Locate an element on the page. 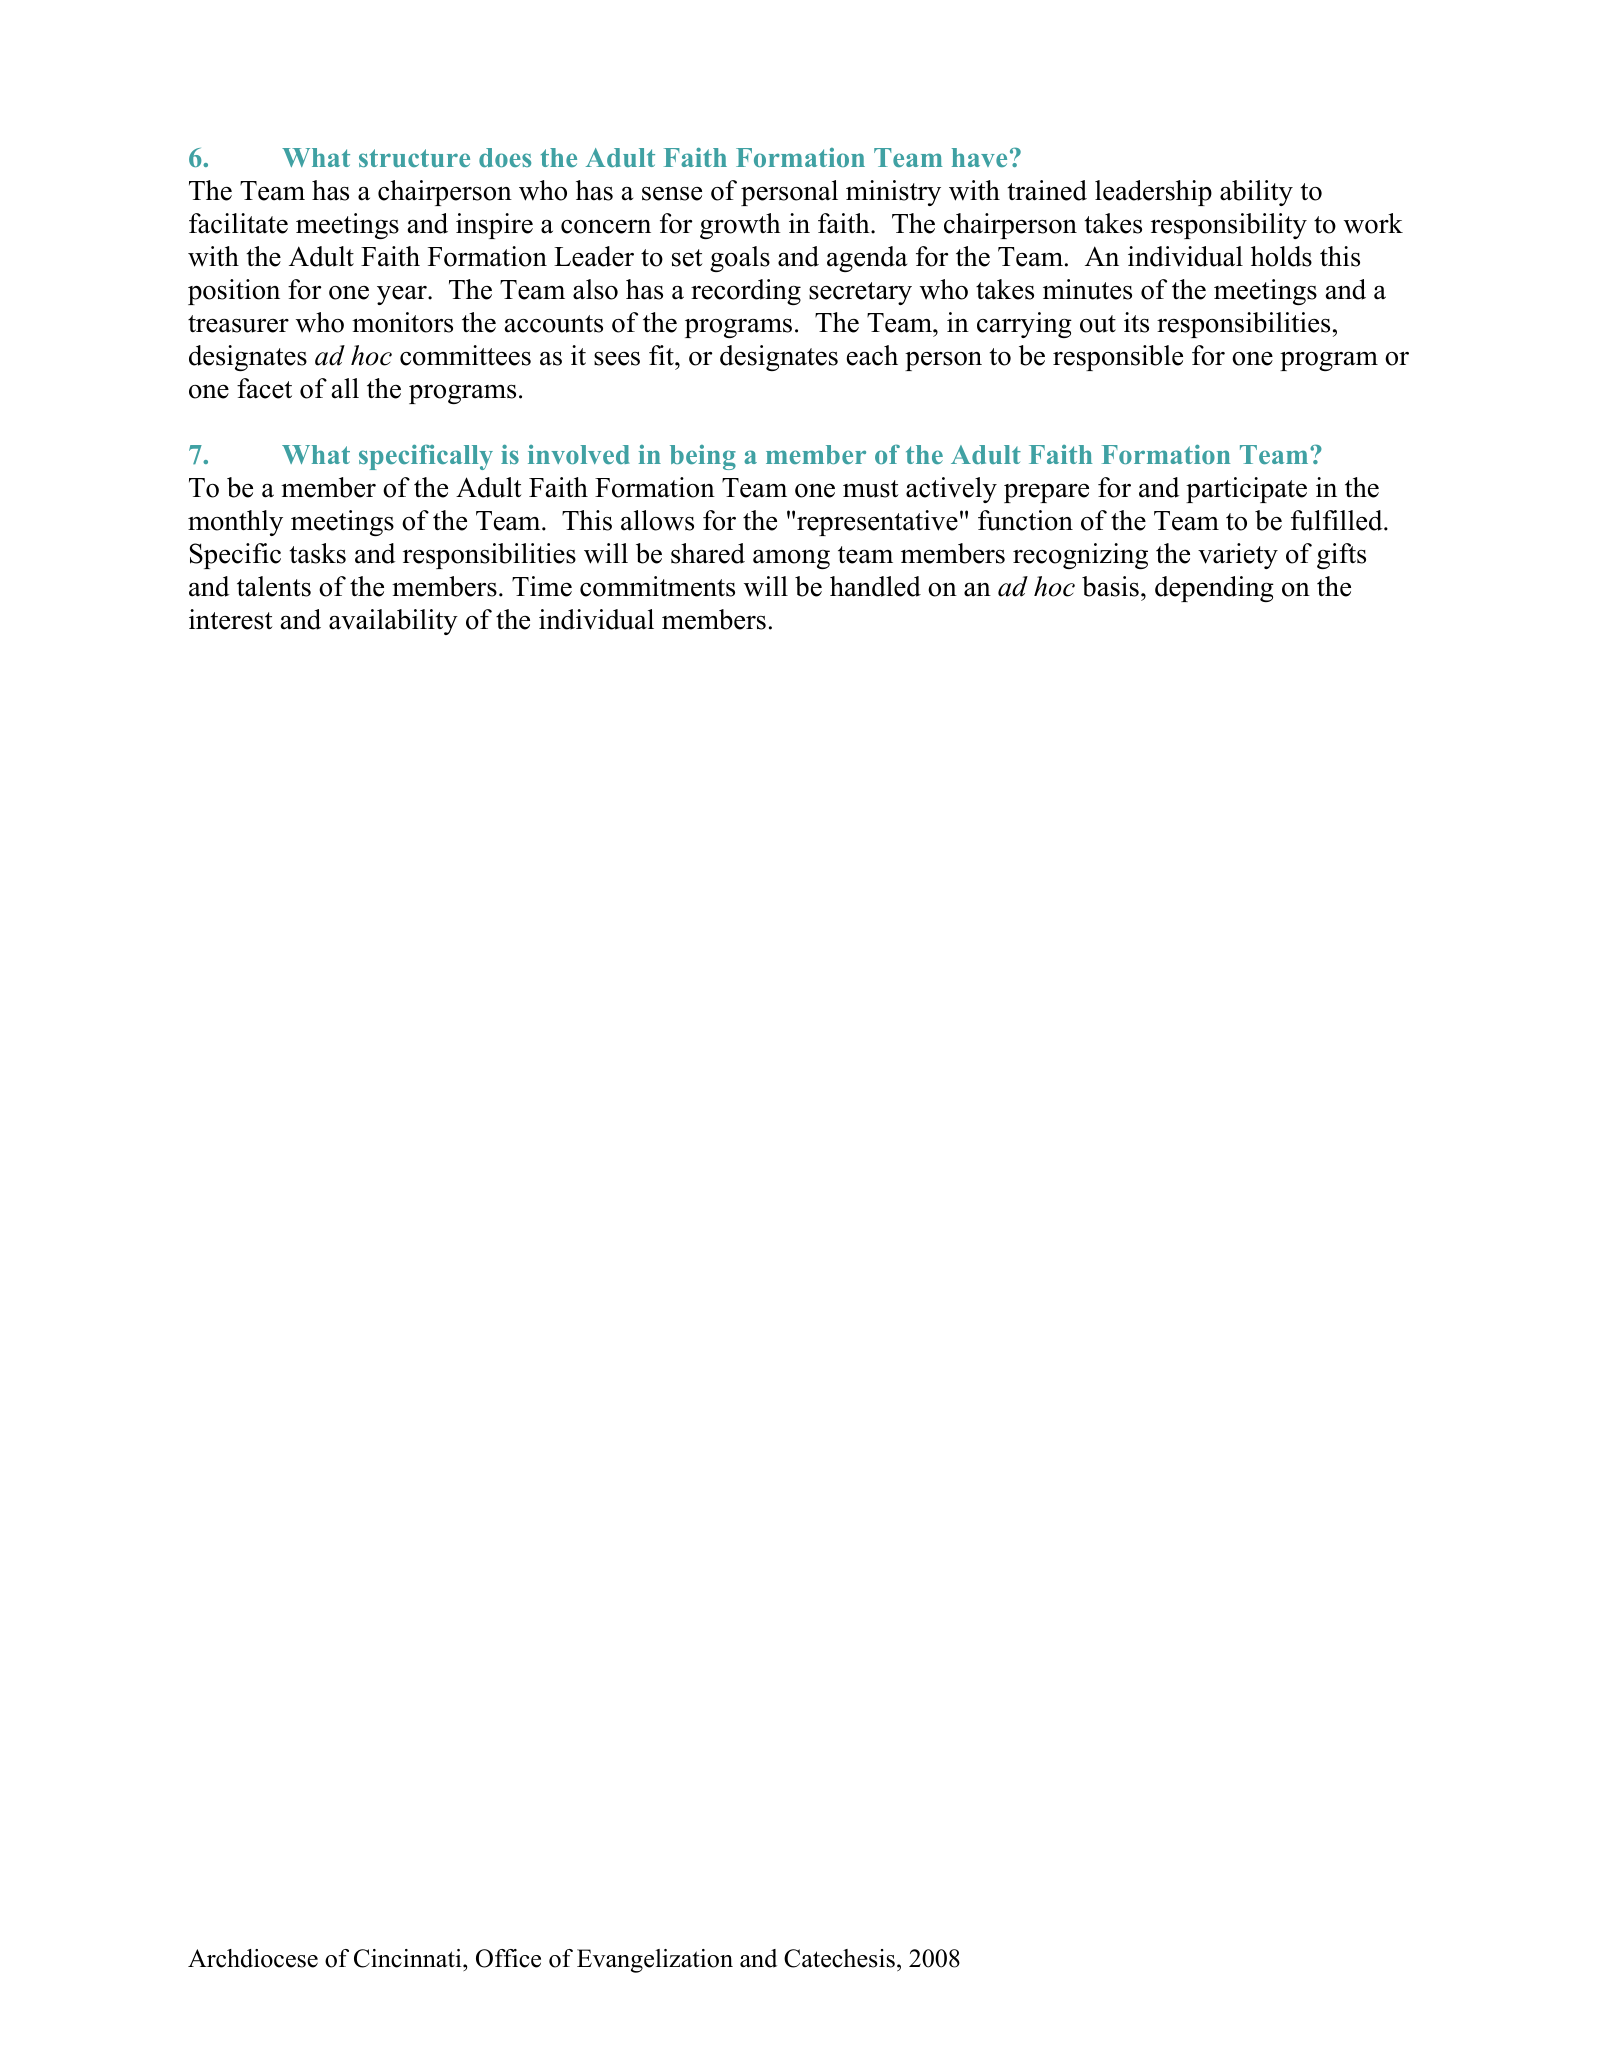 The width and height of the document is (1598, 2068). growth is located at coordinates (740, 226).
